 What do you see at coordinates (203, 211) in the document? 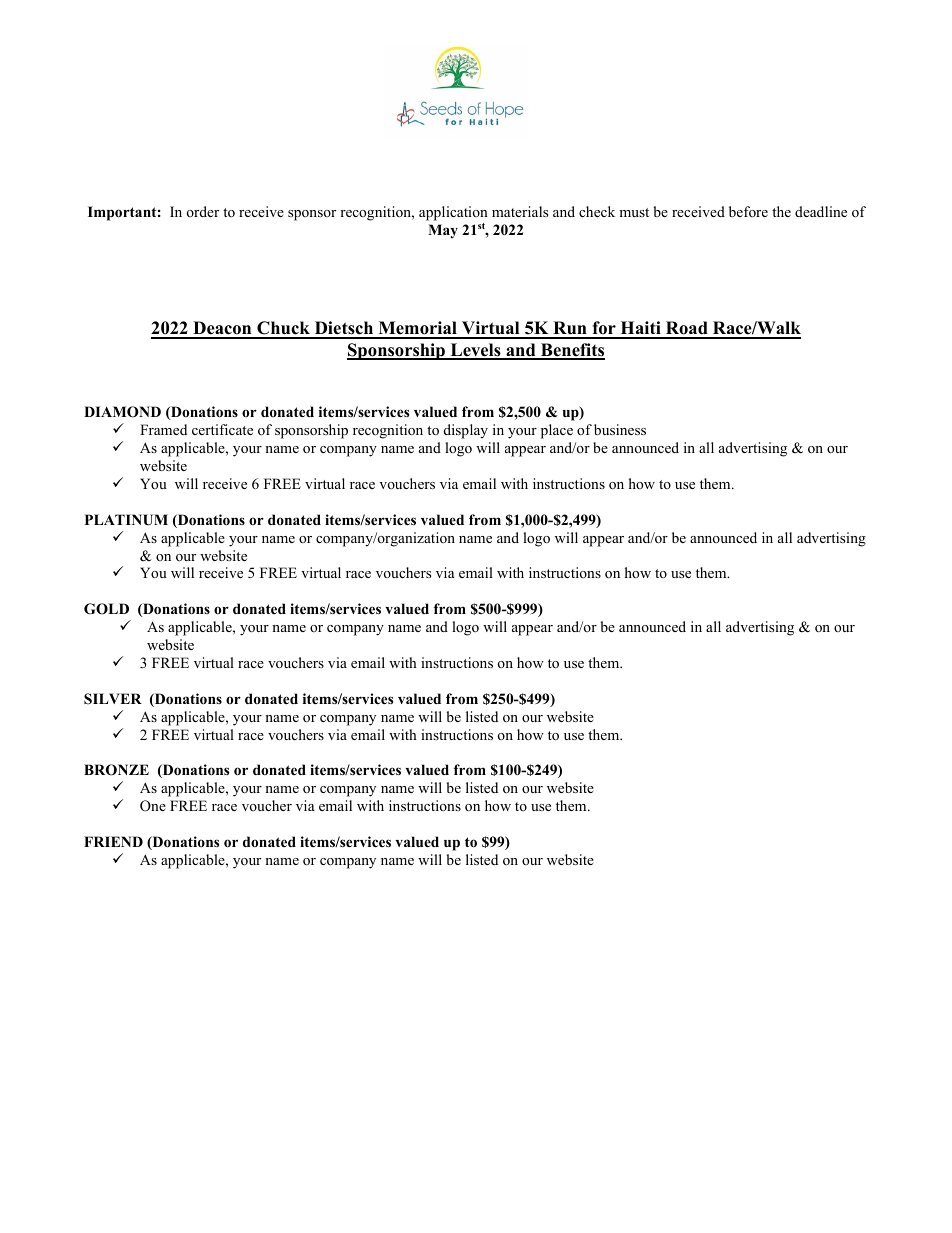
I see `order` at bounding box center [203, 211].
